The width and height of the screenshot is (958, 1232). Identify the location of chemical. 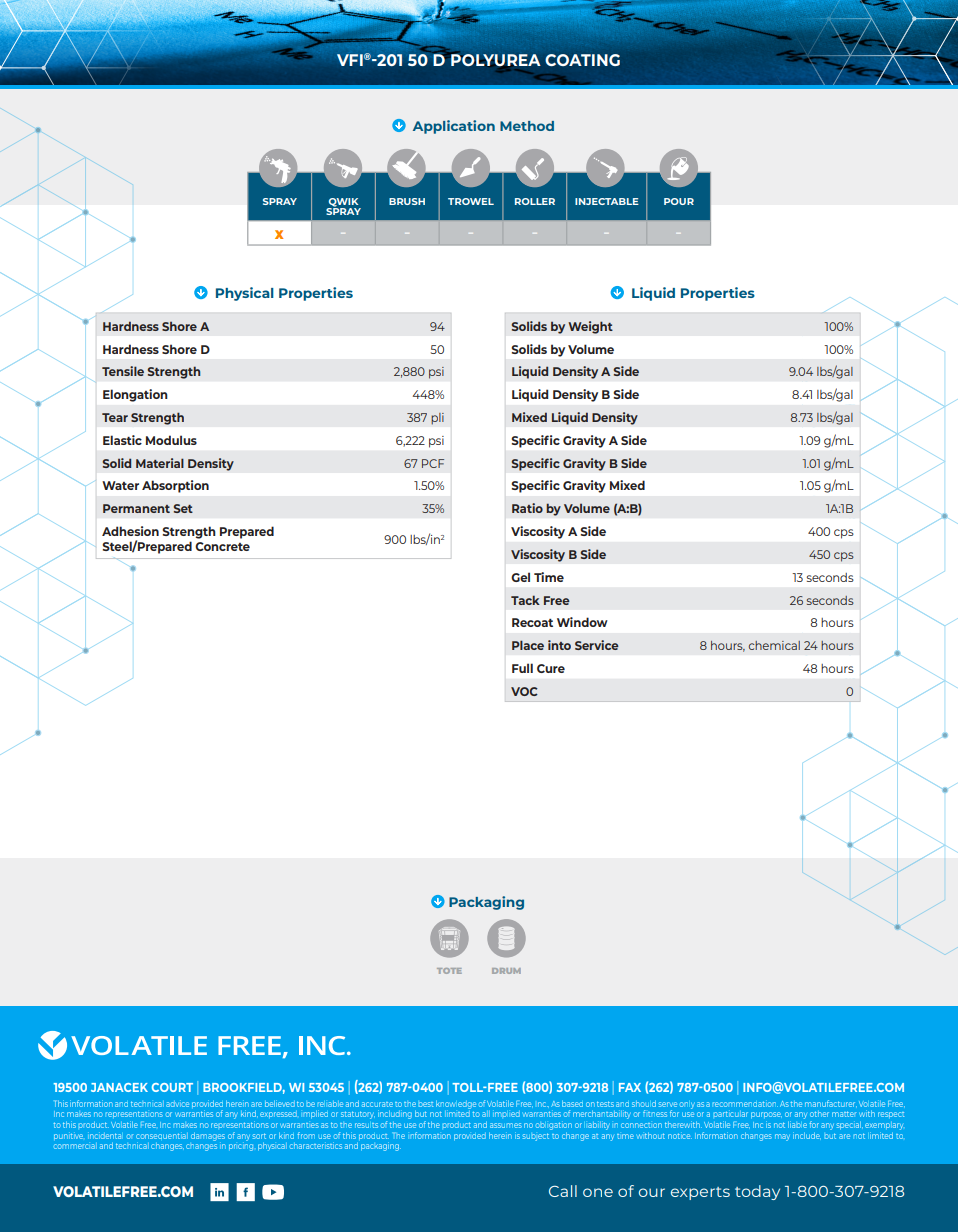
(774, 645).
